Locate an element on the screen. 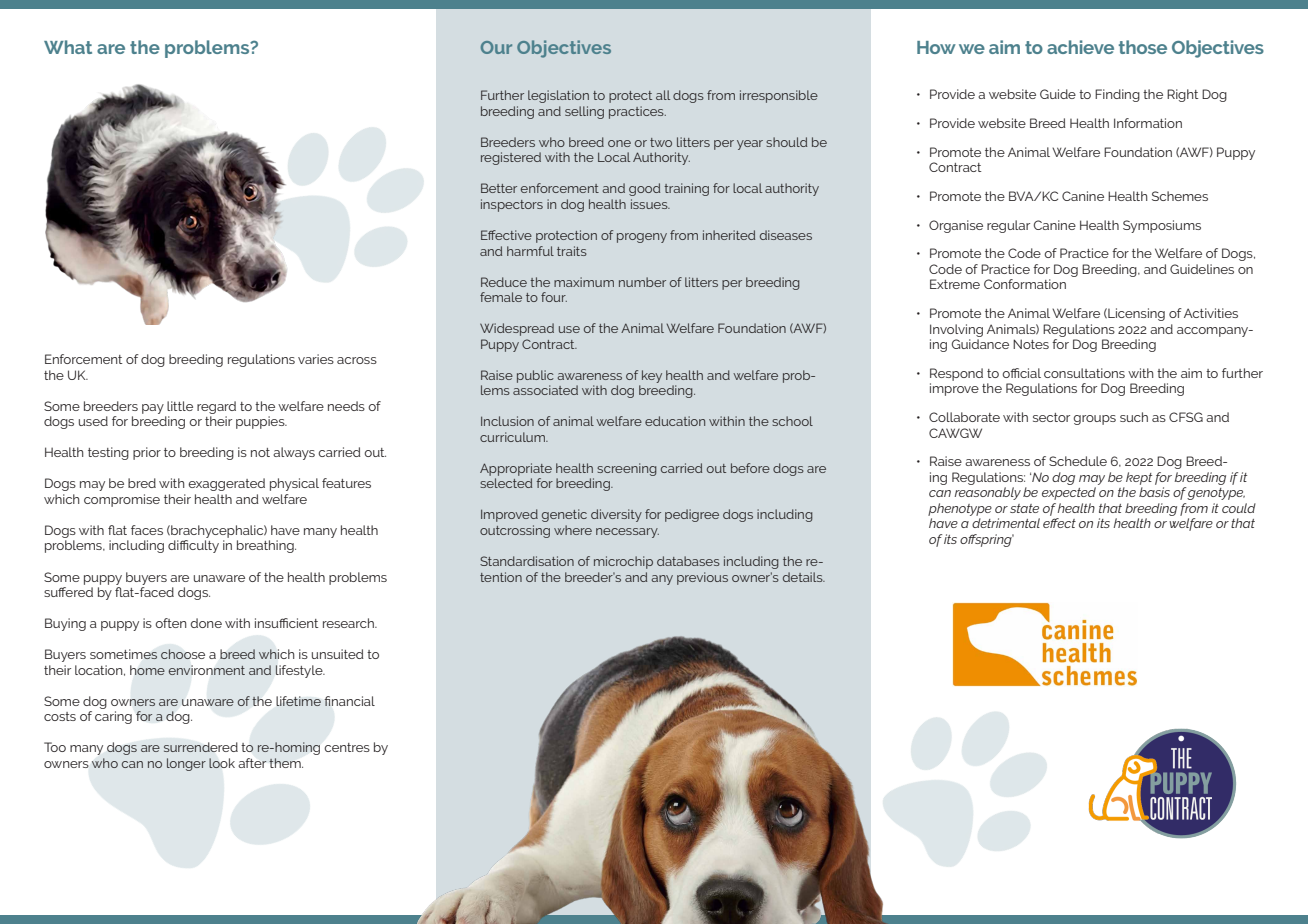  groups is located at coordinates (1094, 420).
